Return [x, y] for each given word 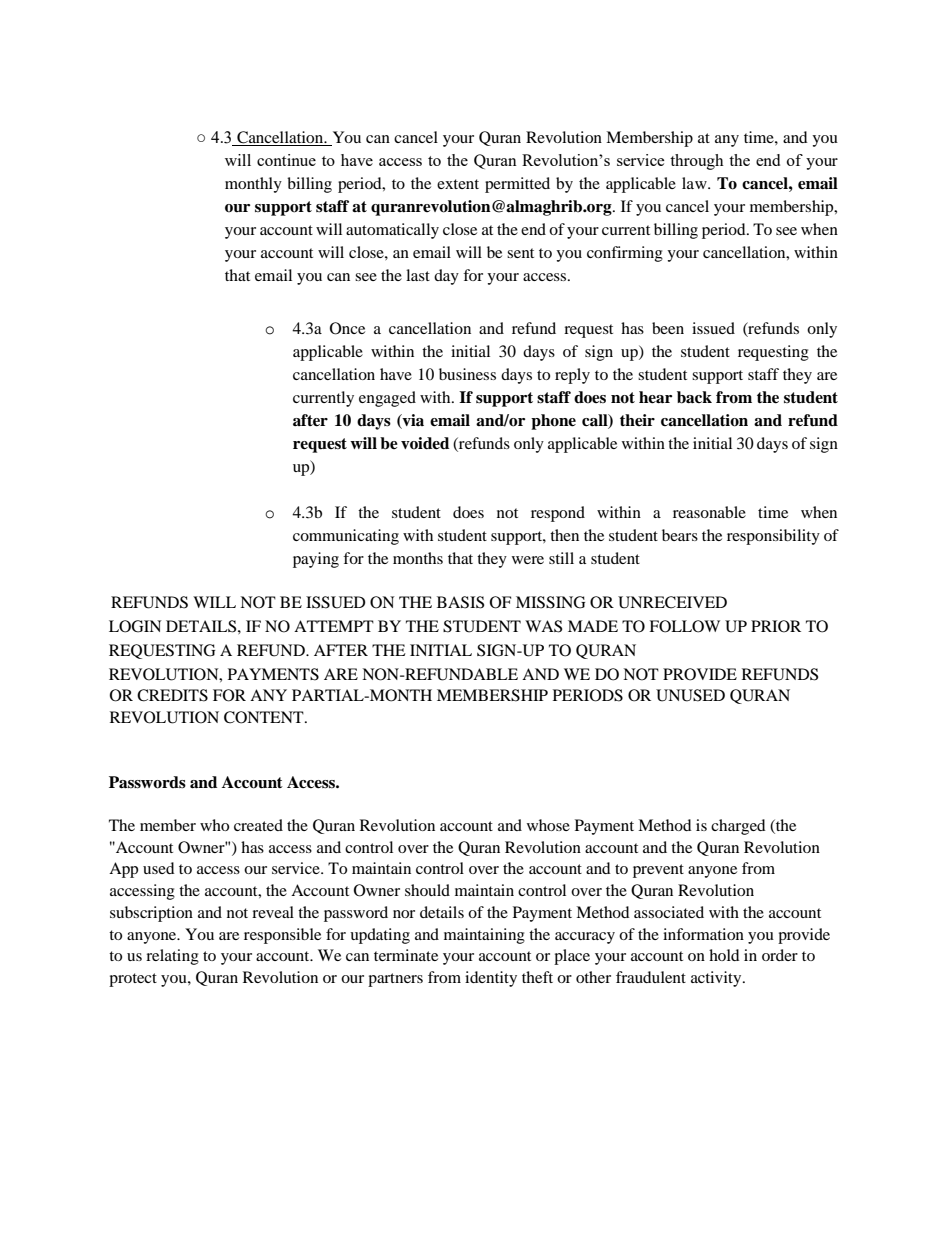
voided [425, 443]
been [668, 328]
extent [458, 184]
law [695, 183]
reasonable [709, 512]
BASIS [460, 602]
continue [286, 160]
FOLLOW [684, 626]
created [258, 825]
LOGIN [135, 626]
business [467, 374]
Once [347, 328]
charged [738, 827]
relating [172, 957]
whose [548, 825]
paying [316, 560]
